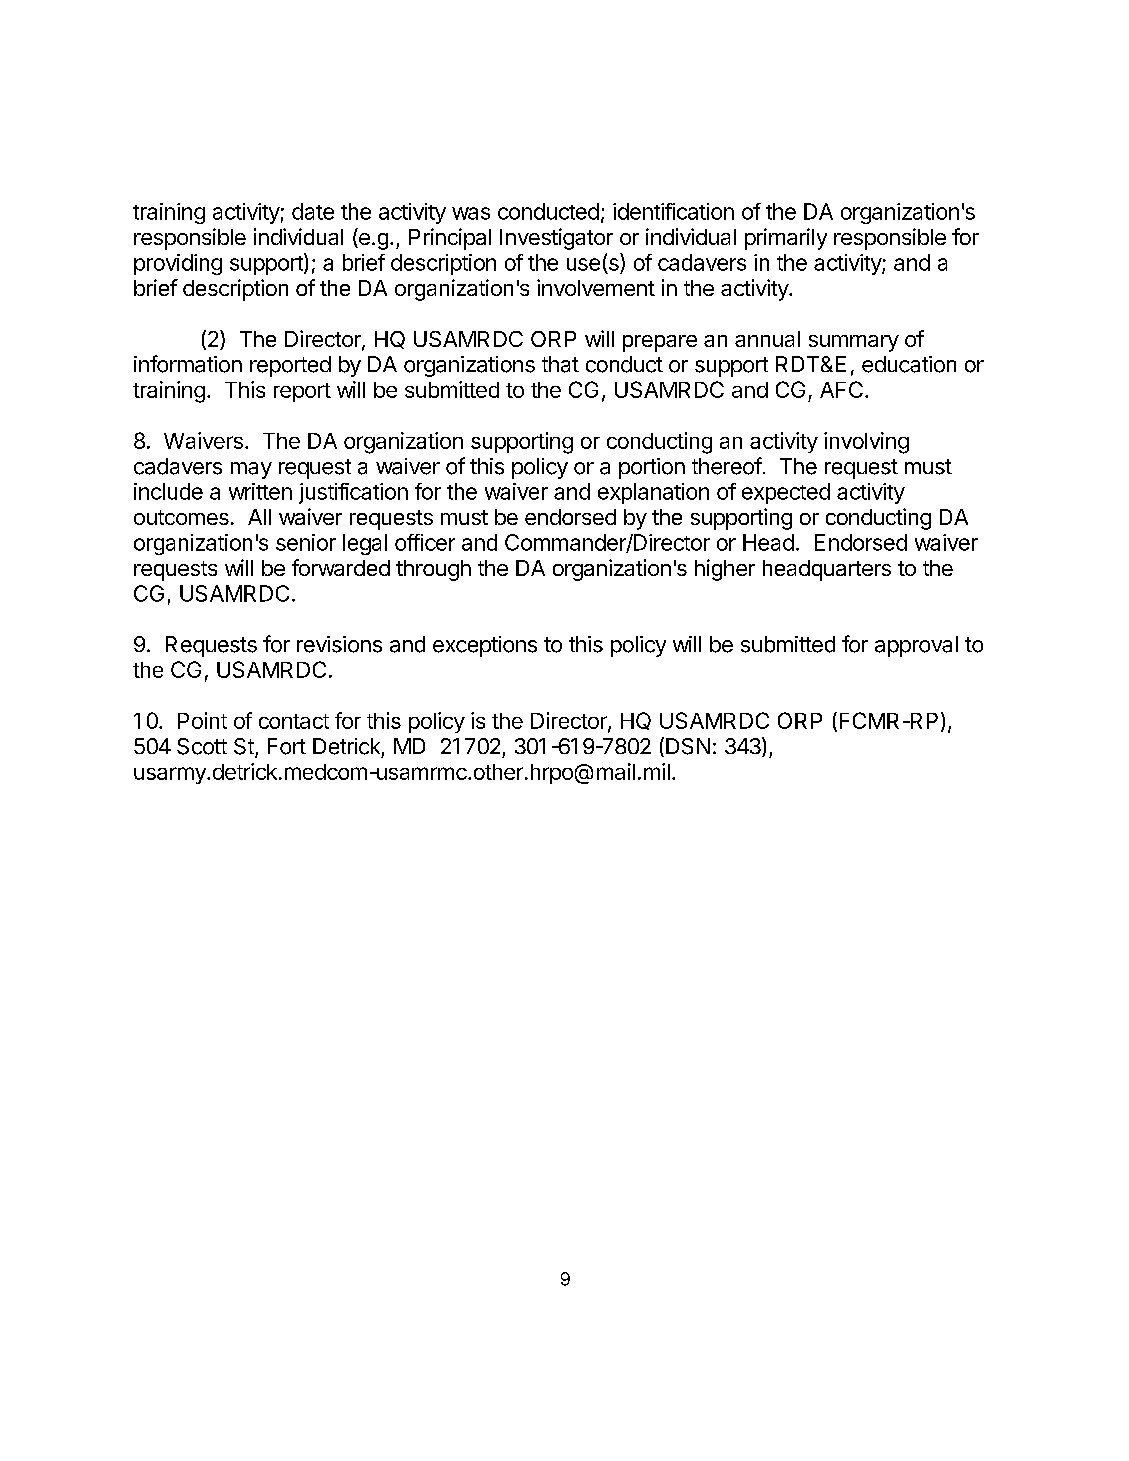 The width and height of the page is (1129, 1461). What do you see at coordinates (854, 343) in the page?
I see `summary` at bounding box center [854, 343].
